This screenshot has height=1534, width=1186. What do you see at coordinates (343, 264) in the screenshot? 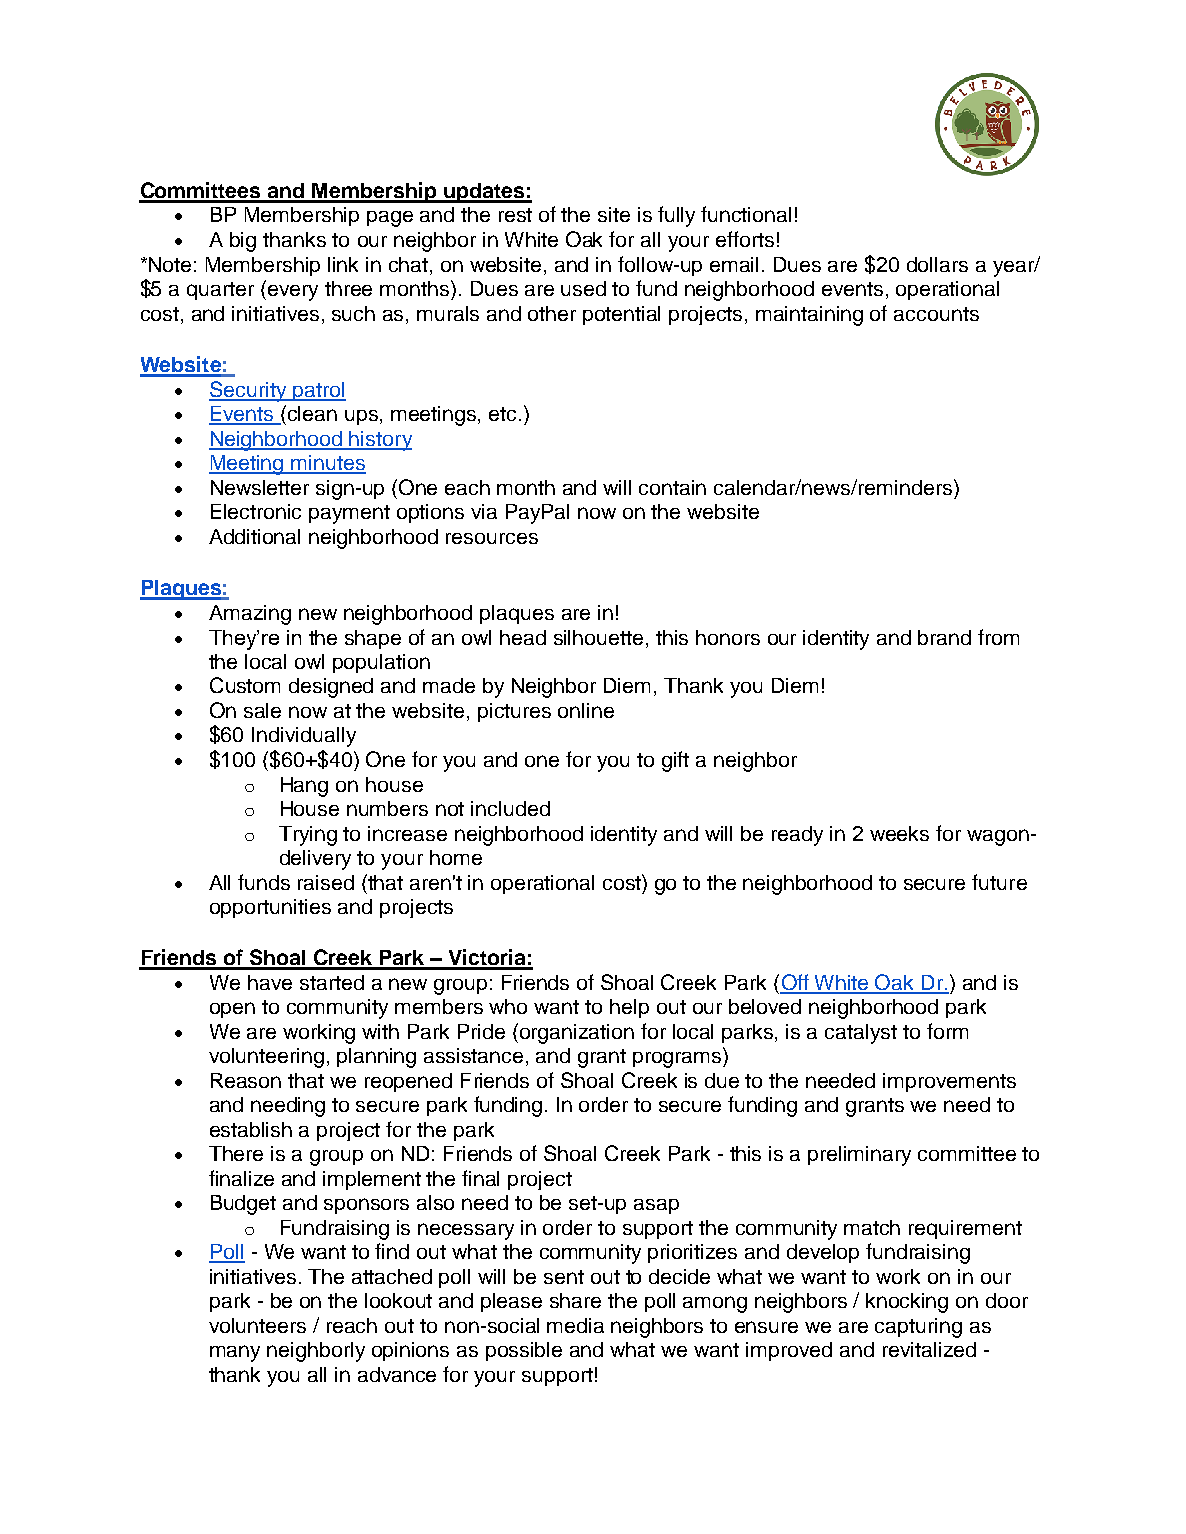
I see `link` at bounding box center [343, 264].
